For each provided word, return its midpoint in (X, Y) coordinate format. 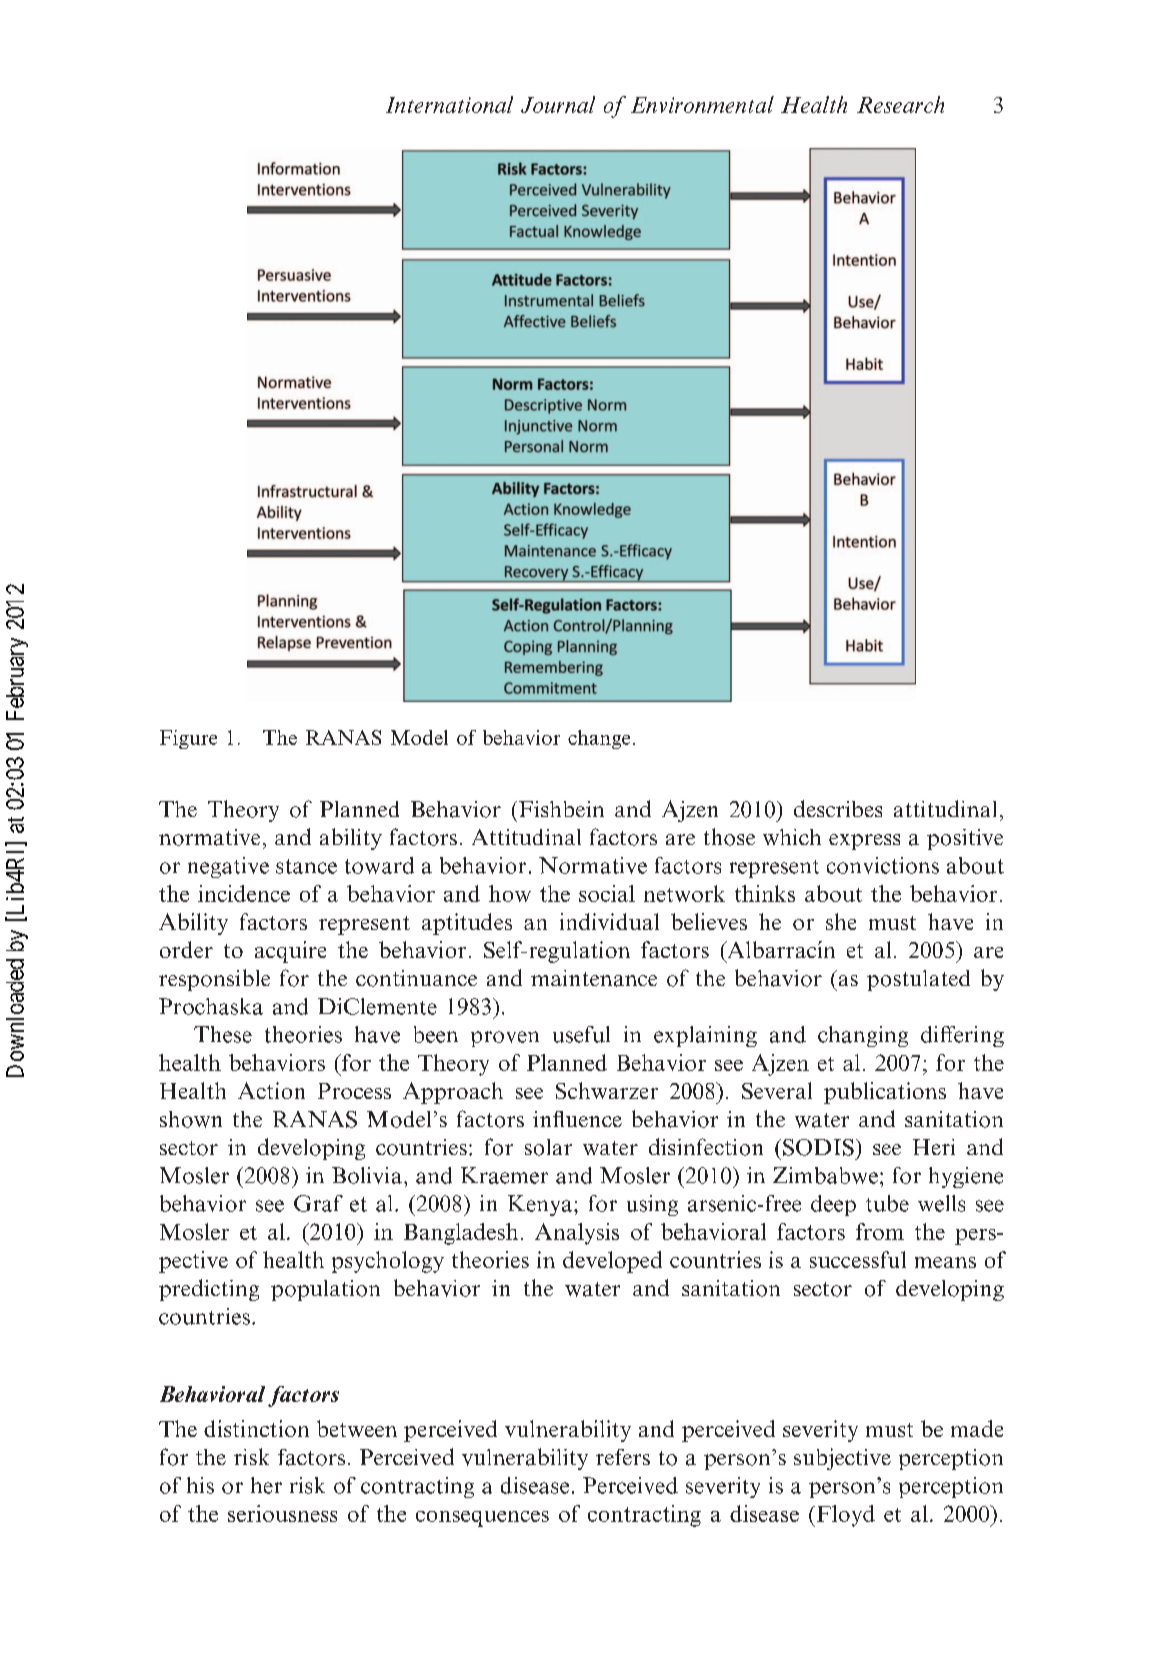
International (449, 104)
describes (838, 808)
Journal (558, 104)
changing (863, 1036)
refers (623, 1457)
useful (581, 1034)
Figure (188, 739)
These (223, 1034)
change (599, 739)
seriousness (282, 1513)
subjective (842, 1459)
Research (900, 104)
